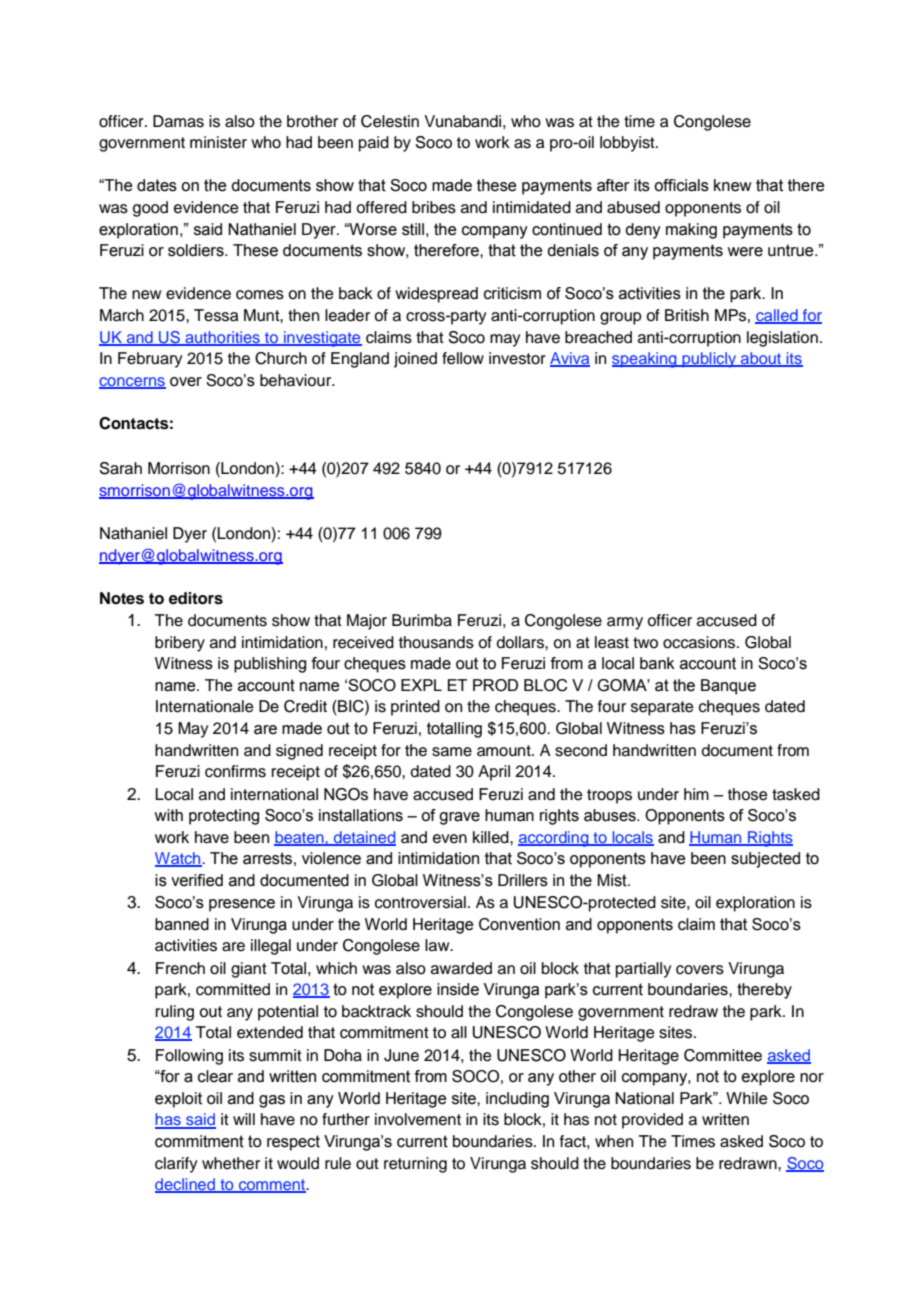  I want to click on bribes, so click(434, 207).
